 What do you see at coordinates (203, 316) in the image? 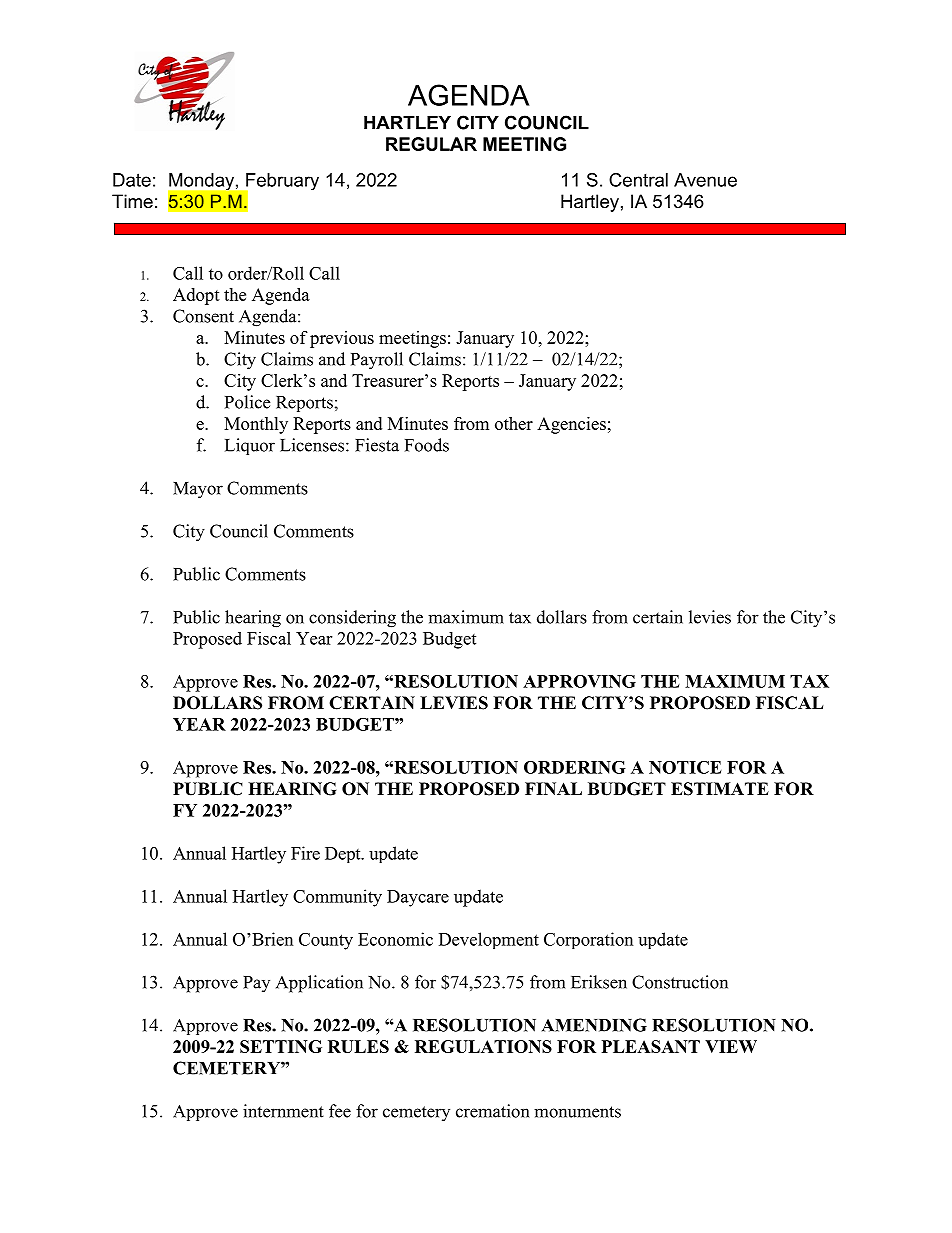
I see `Consent` at bounding box center [203, 316].
